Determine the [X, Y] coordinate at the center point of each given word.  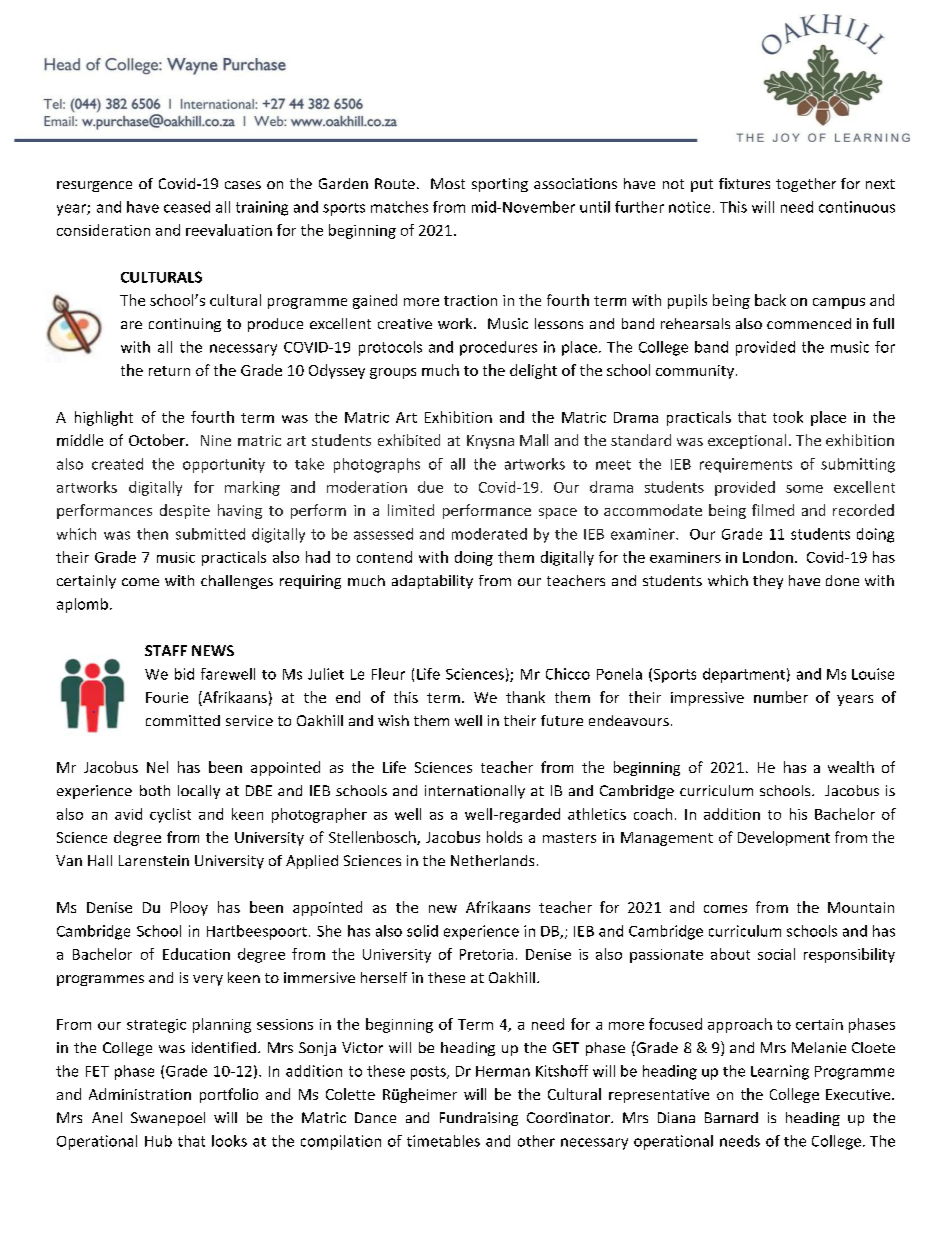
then [152, 534]
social [776, 954]
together [806, 185]
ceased [187, 207]
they [768, 582]
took [788, 417]
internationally [475, 792]
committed [183, 720]
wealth [851, 767]
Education [196, 954]
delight [533, 371]
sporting [500, 185]
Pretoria [486, 954]
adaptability [432, 582]
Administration [140, 1094]
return [169, 371]
